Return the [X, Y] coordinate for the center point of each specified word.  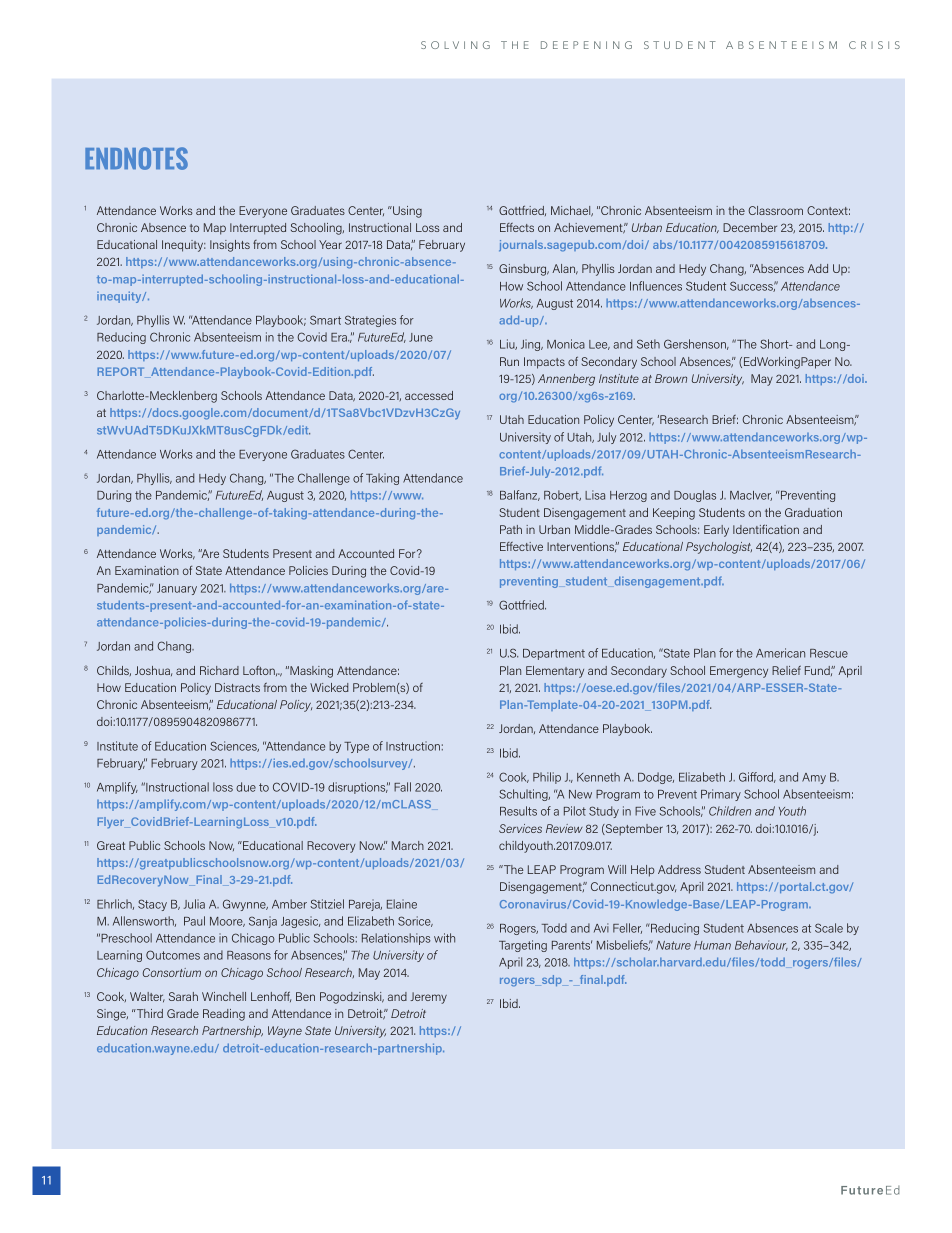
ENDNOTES [136, 158]
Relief [786, 670]
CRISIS [874, 45]
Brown [671, 378]
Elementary [555, 672]
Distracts [237, 687]
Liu [508, 344]
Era [340, 337]
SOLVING [455, 45]
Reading [224, 1015]
